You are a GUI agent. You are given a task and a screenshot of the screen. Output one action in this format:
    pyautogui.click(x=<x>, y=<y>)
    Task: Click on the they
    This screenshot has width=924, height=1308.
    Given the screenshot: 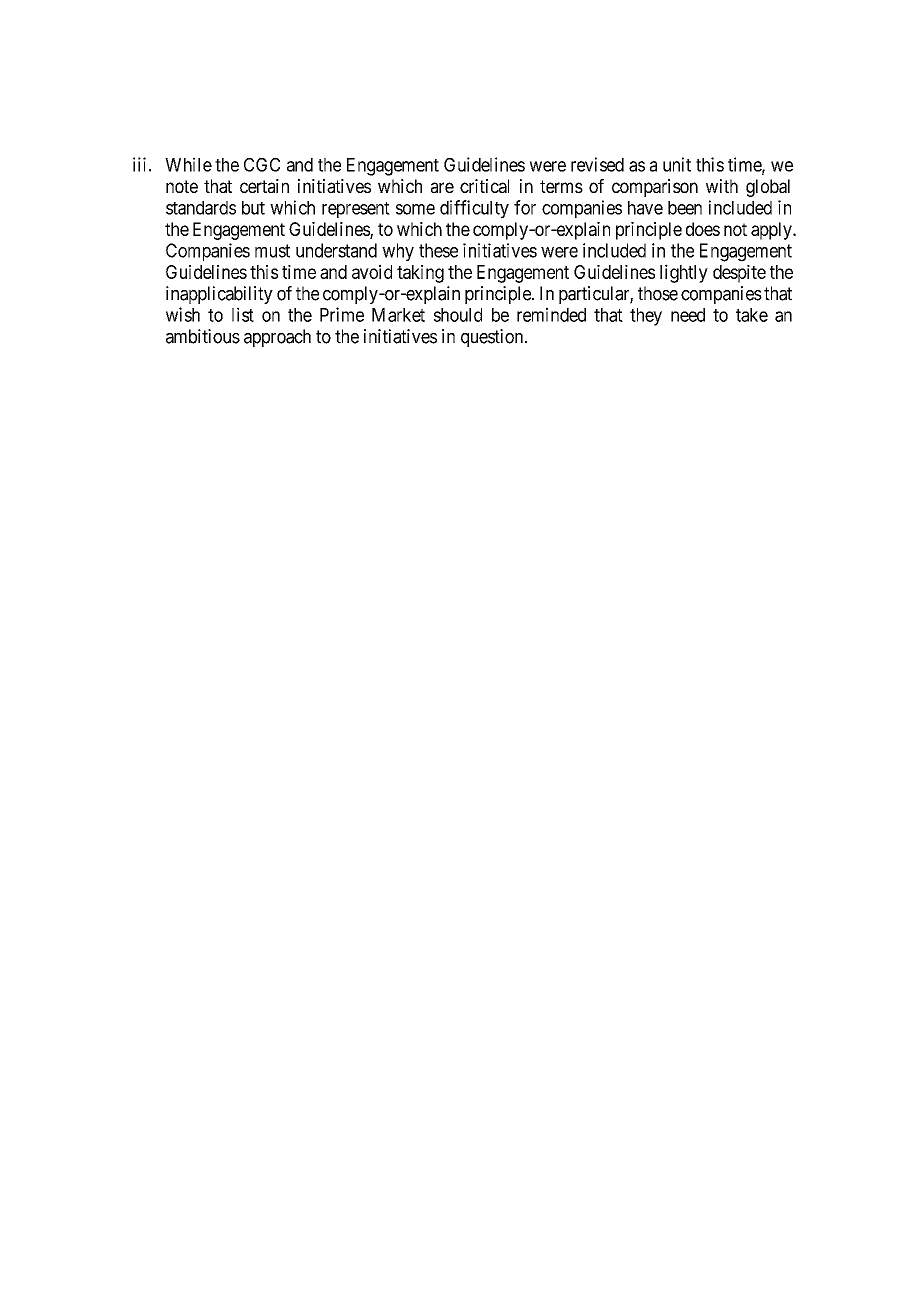 What is the action you would take?
    pyautogui.click(x=646, y=317)
